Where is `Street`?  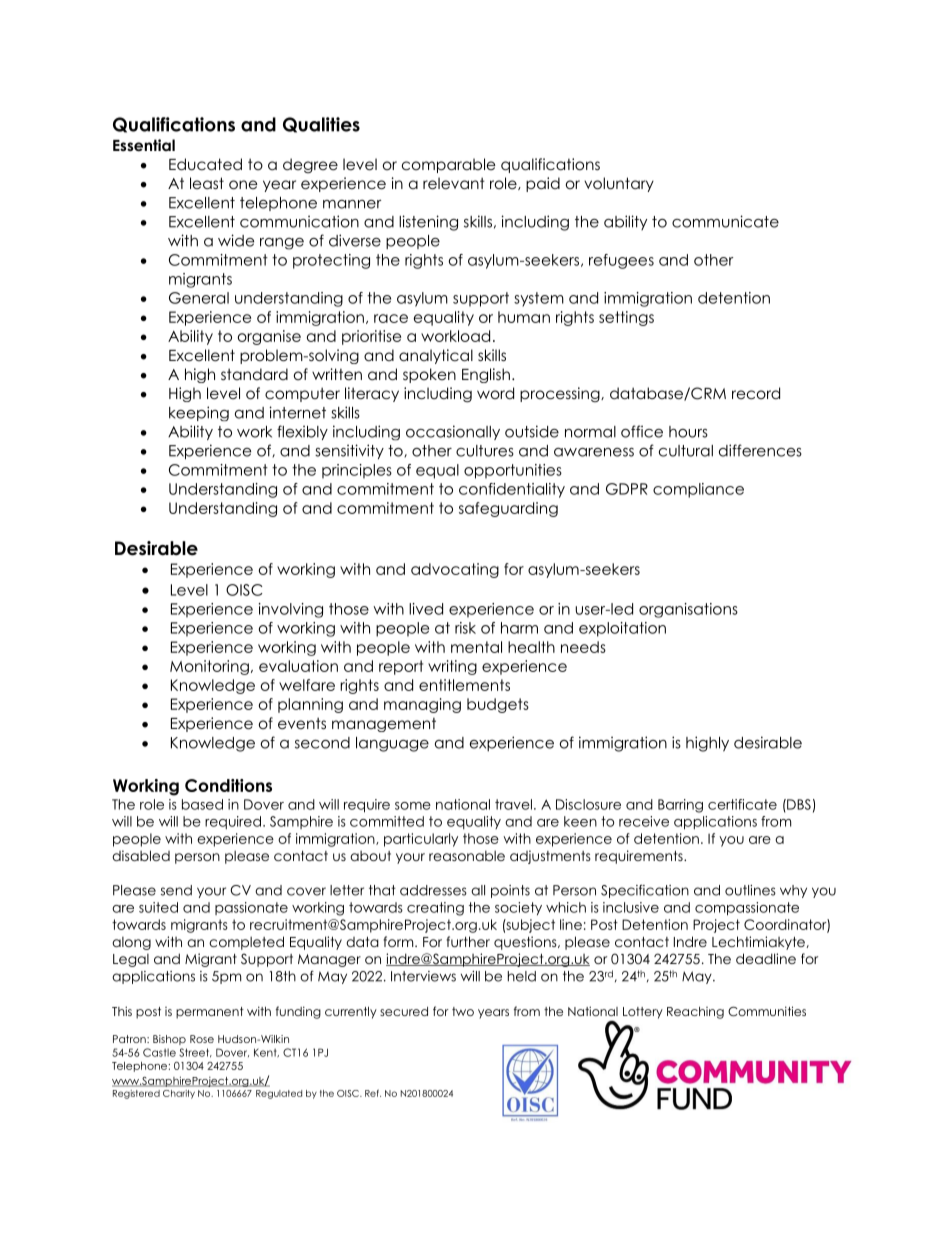 Street is located at coordinates (195, 1052).
